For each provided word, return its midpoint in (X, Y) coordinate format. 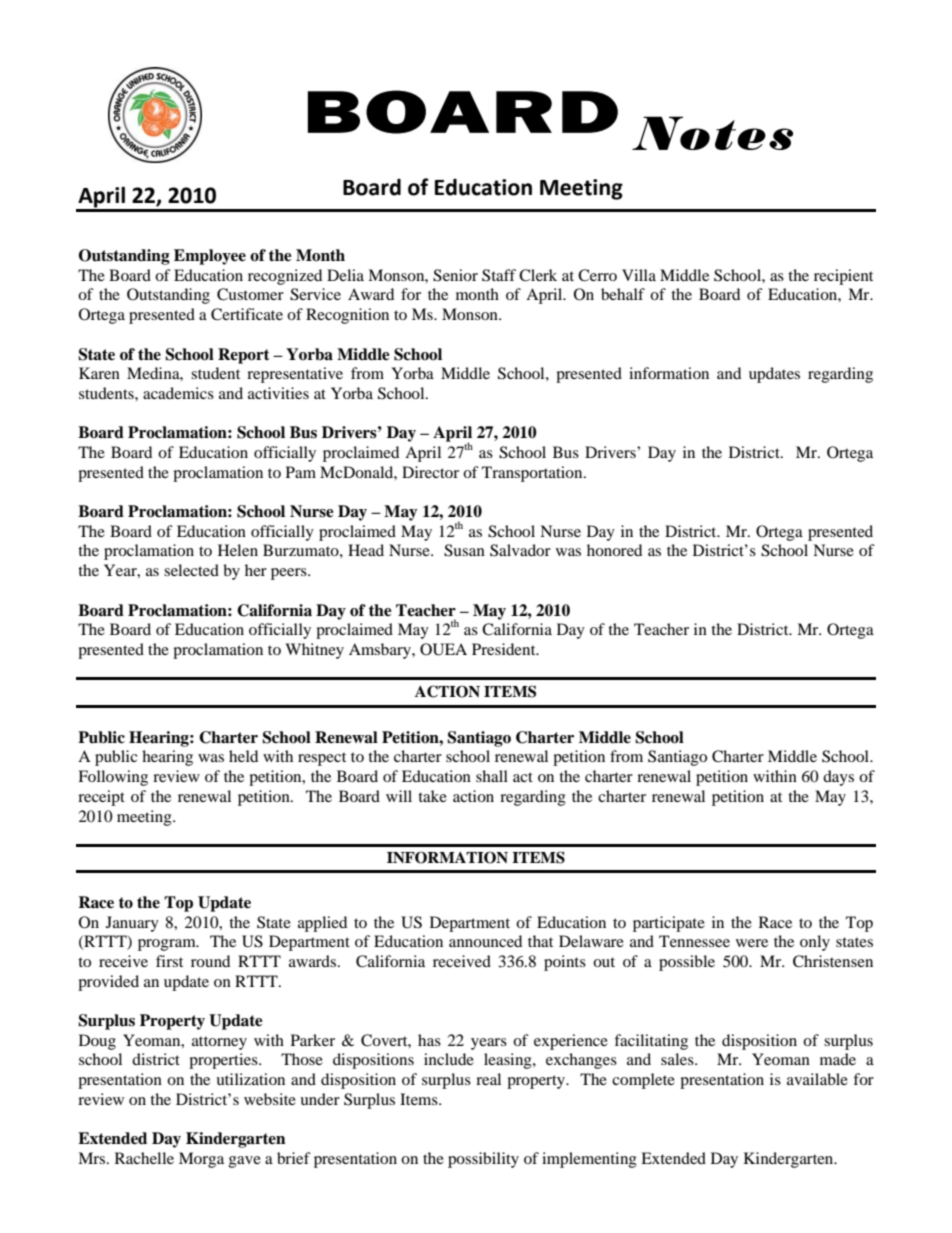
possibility (483, 1160)
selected (191, 570)
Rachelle (144, 1158)
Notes (712, 133)
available (817, 1079)
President (505, 649)
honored (614, 550)
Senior (455, 275)
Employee (210, 257)
